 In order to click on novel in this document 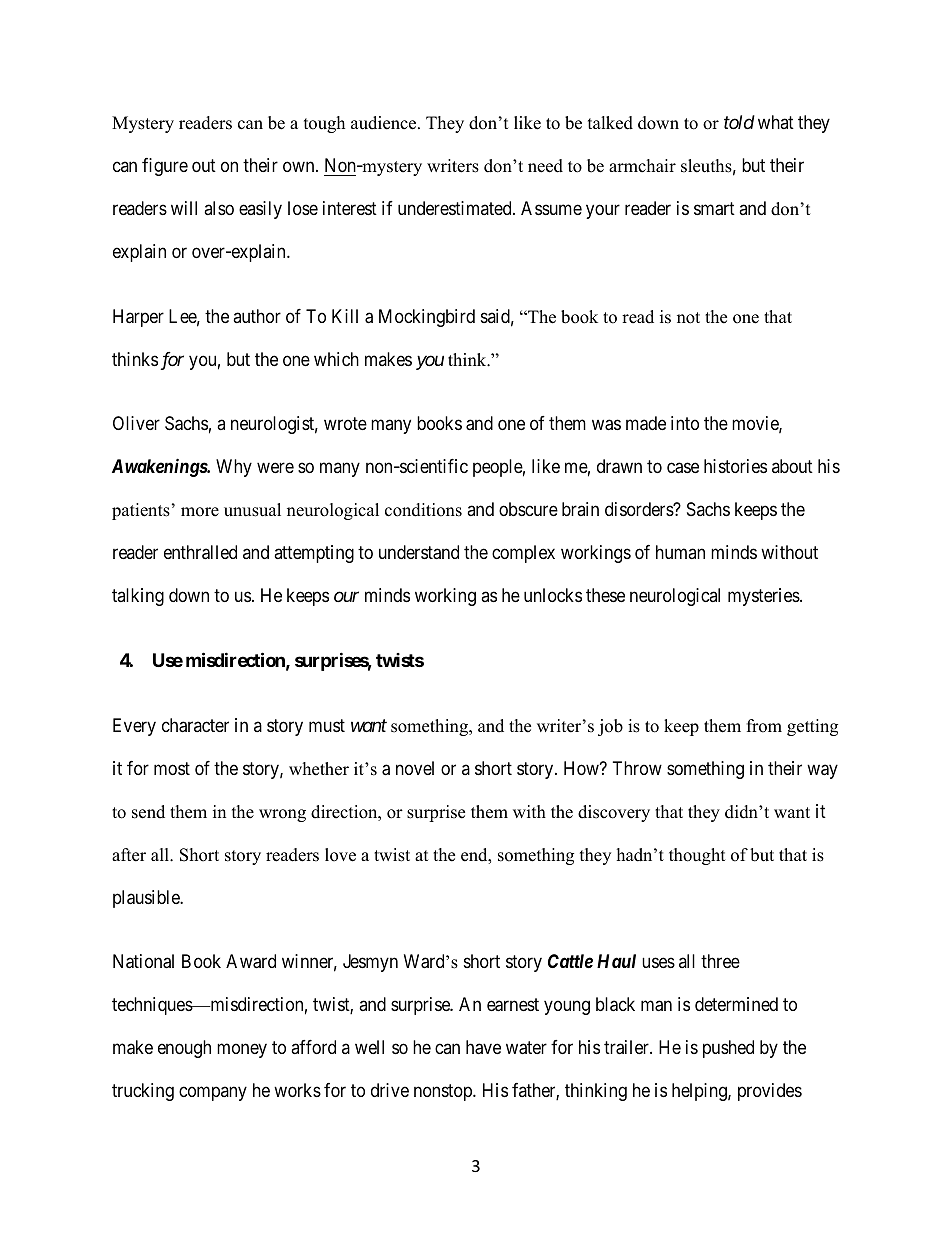, I will do `click(415, 768)`.
